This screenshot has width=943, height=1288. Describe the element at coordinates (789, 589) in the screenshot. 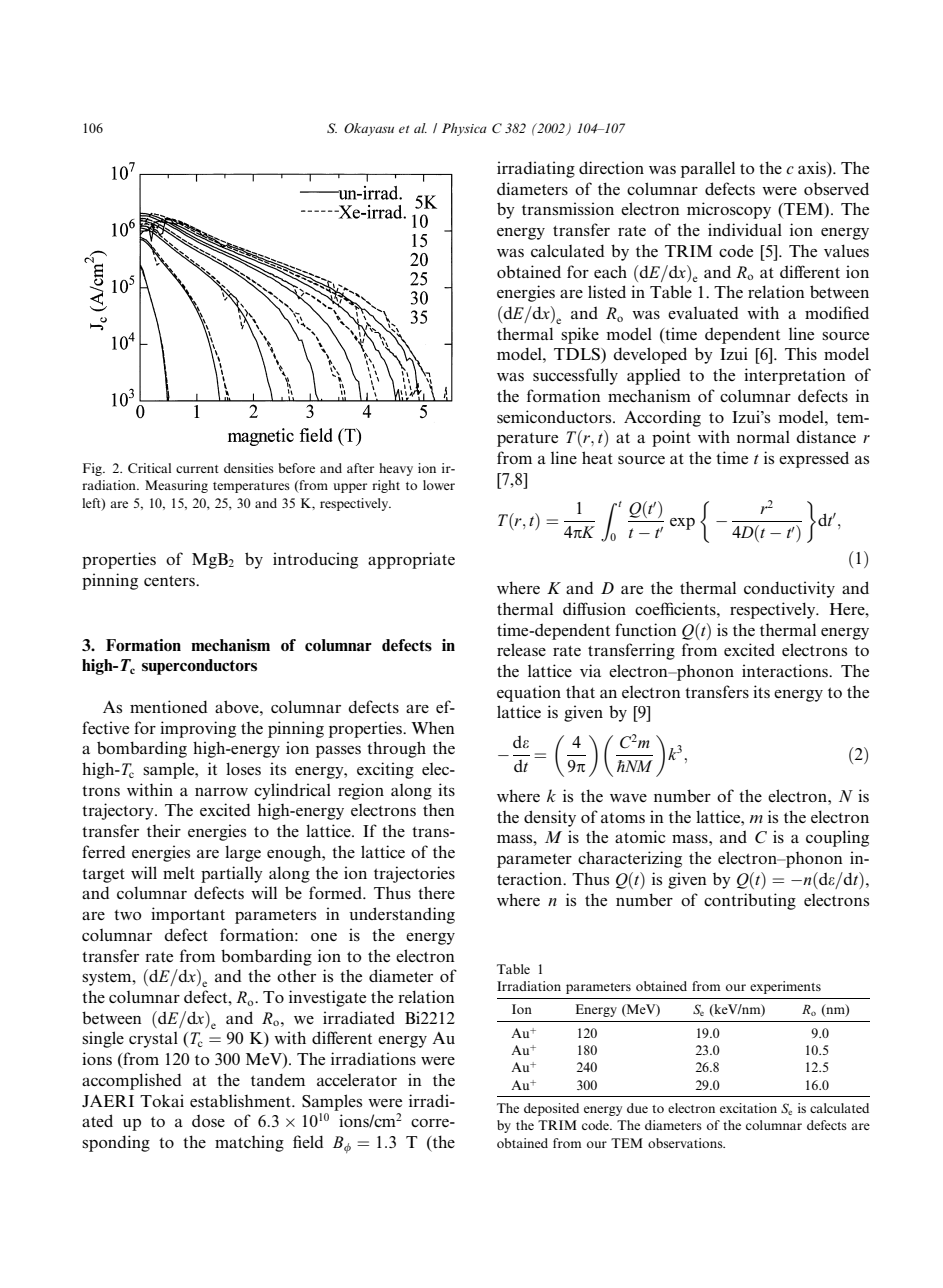

I see `conductivity` at that location.
